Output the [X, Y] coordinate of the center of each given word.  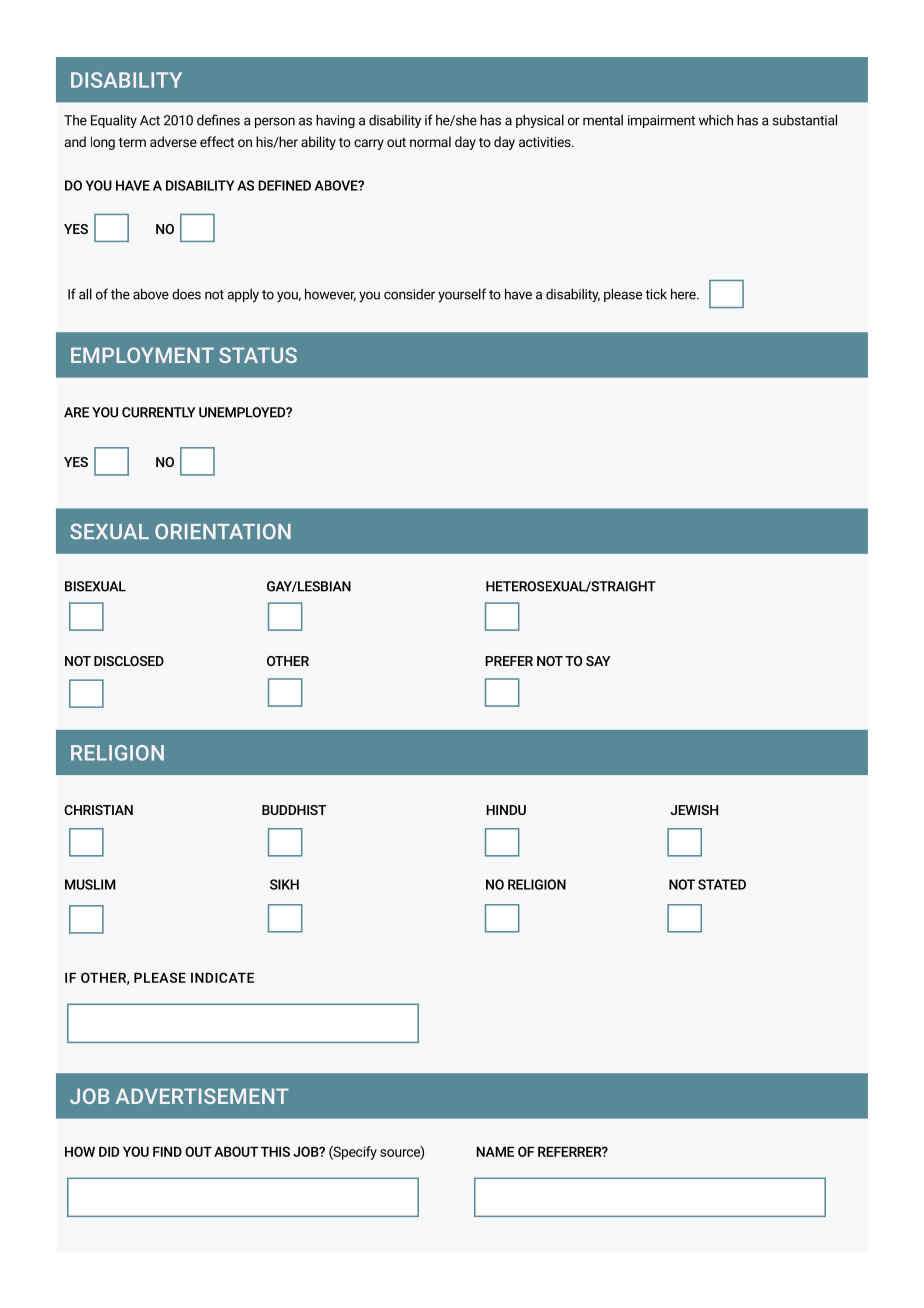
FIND [167, 1152]
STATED [722, 884]
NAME [495, 1152]
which [716, 120]
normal [430, 141]
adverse [173, 141]
